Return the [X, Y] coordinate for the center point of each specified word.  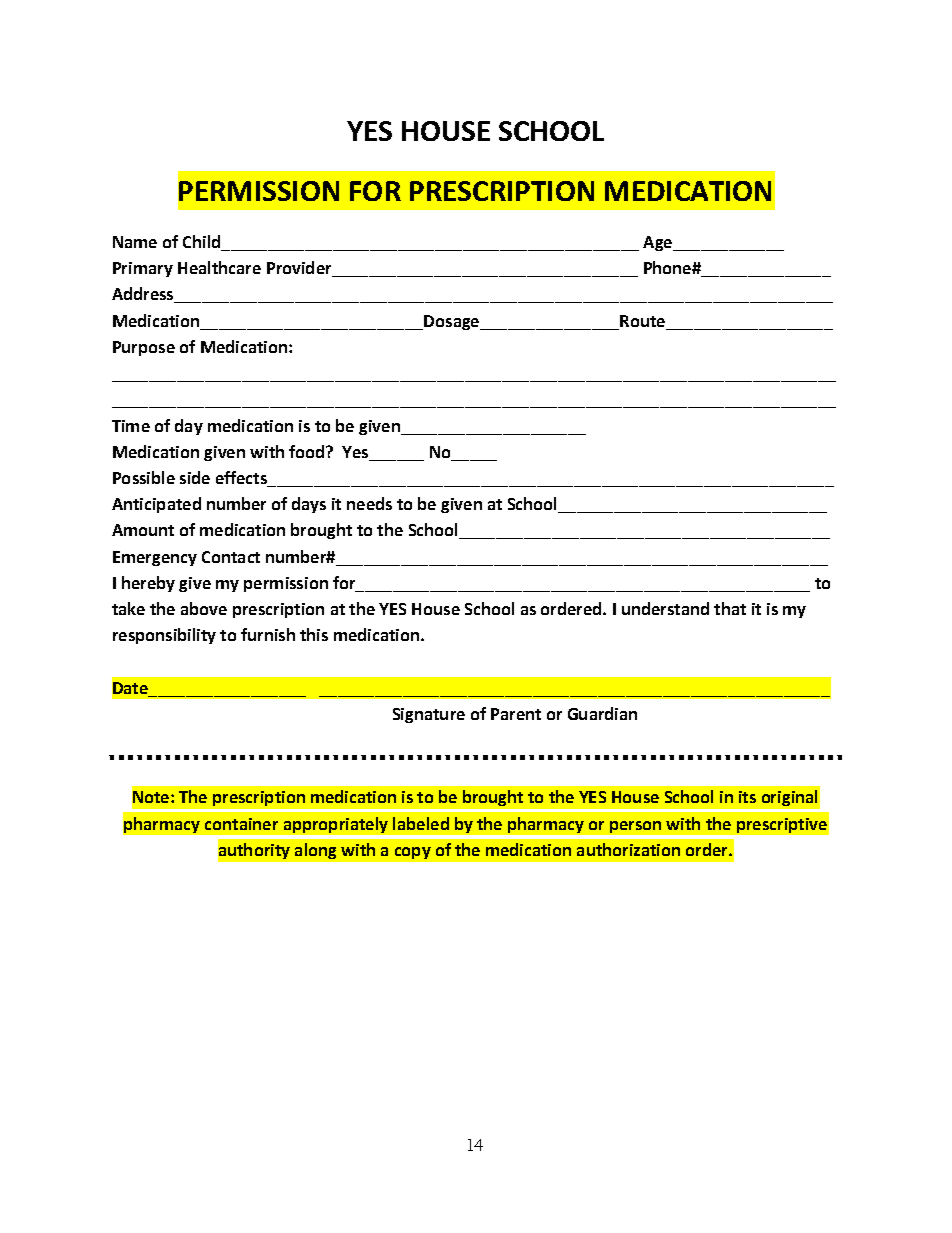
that [730, 608]
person [635, 827]
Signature [429, 715]
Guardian [602, 713]
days [309, 505]
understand [665, 608]
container [241, 824]
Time [131, 426]
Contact [231, 557]
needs [369, 503]
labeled [421, 823]
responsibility [164, 636]
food [308, 451]
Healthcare [219, 267]
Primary [143, 269]
